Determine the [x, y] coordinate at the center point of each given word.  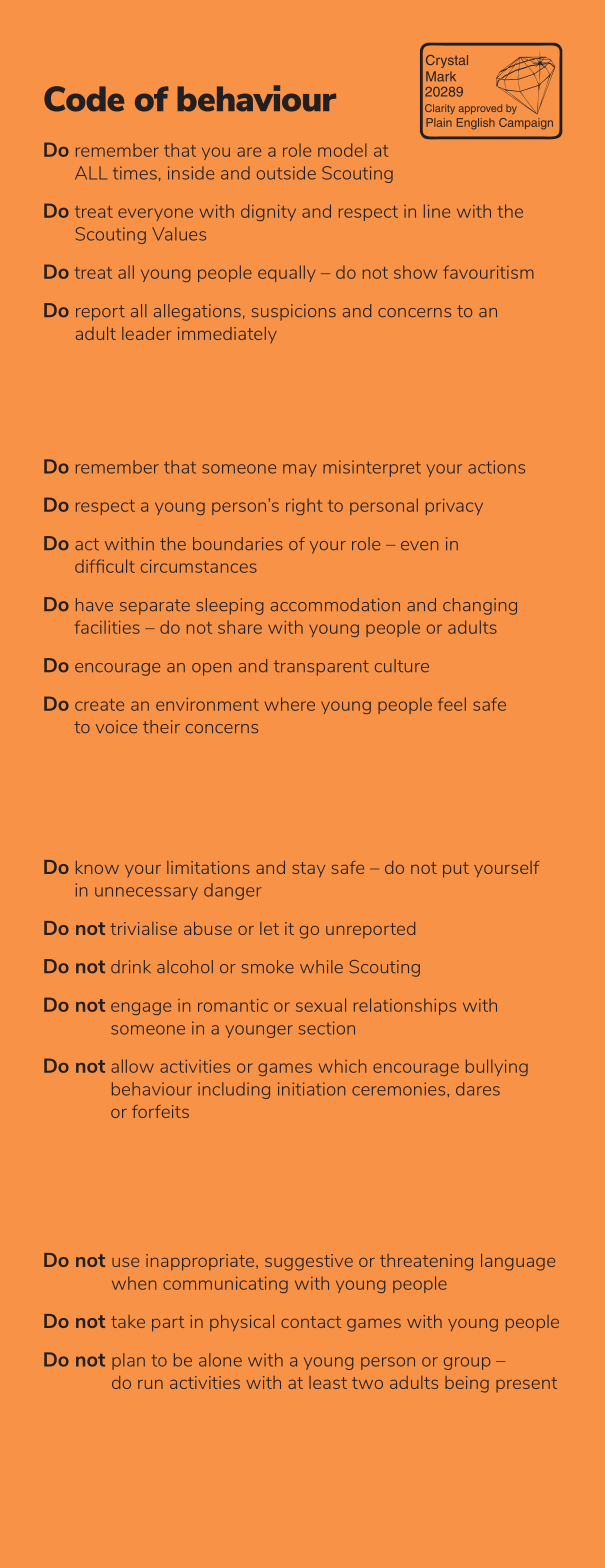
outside [286, 173]
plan [128, 1361]
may [300, 470]
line [437, 211]
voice [116, 726]
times [135, 173]
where [290, 704]
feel [452, 704]
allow [132, 1066]
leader [146, 333]
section [327, 1028]
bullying [497, 1067]
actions [496, 467]
